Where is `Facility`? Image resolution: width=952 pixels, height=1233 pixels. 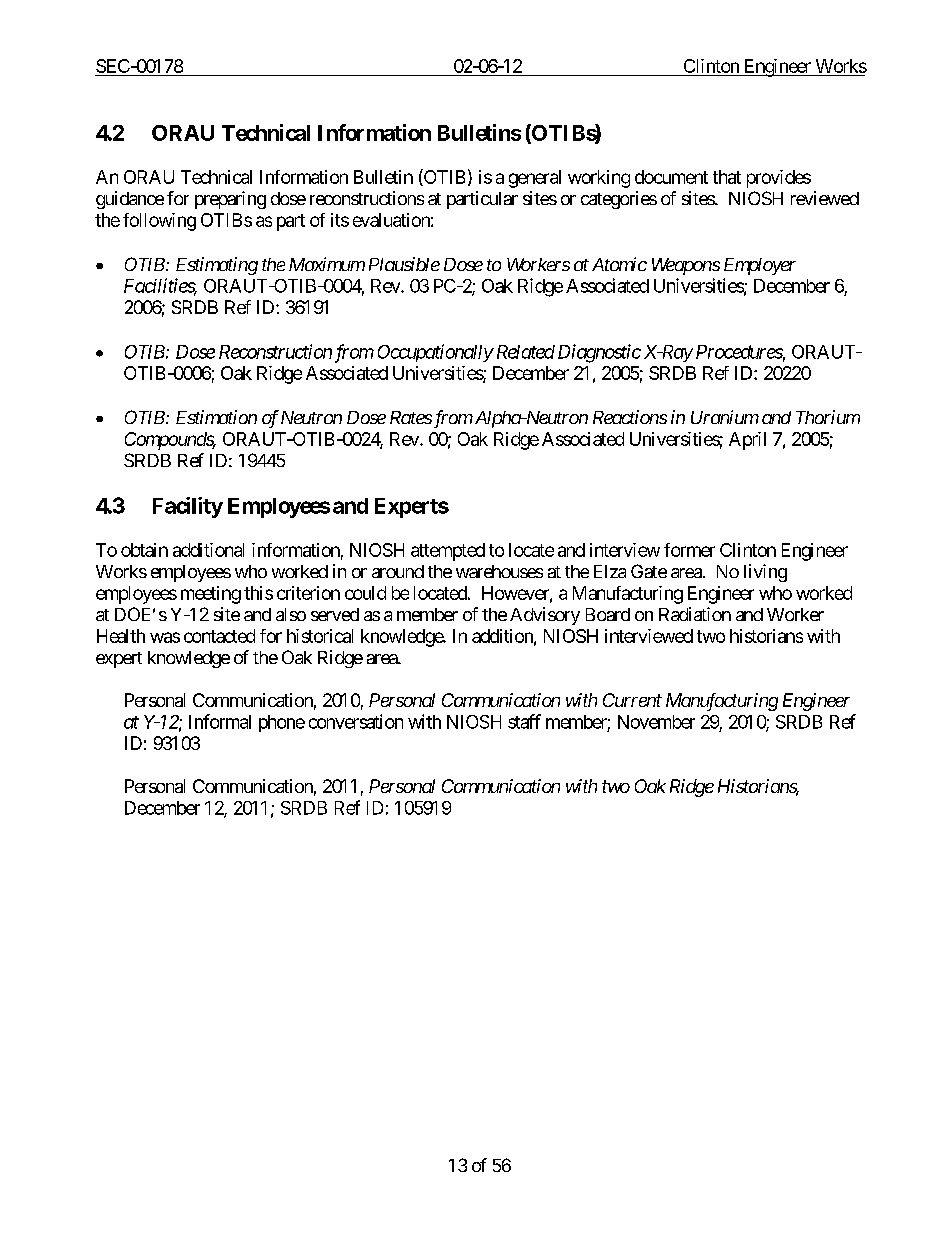
Facility is located at coordinates (188, 507).
